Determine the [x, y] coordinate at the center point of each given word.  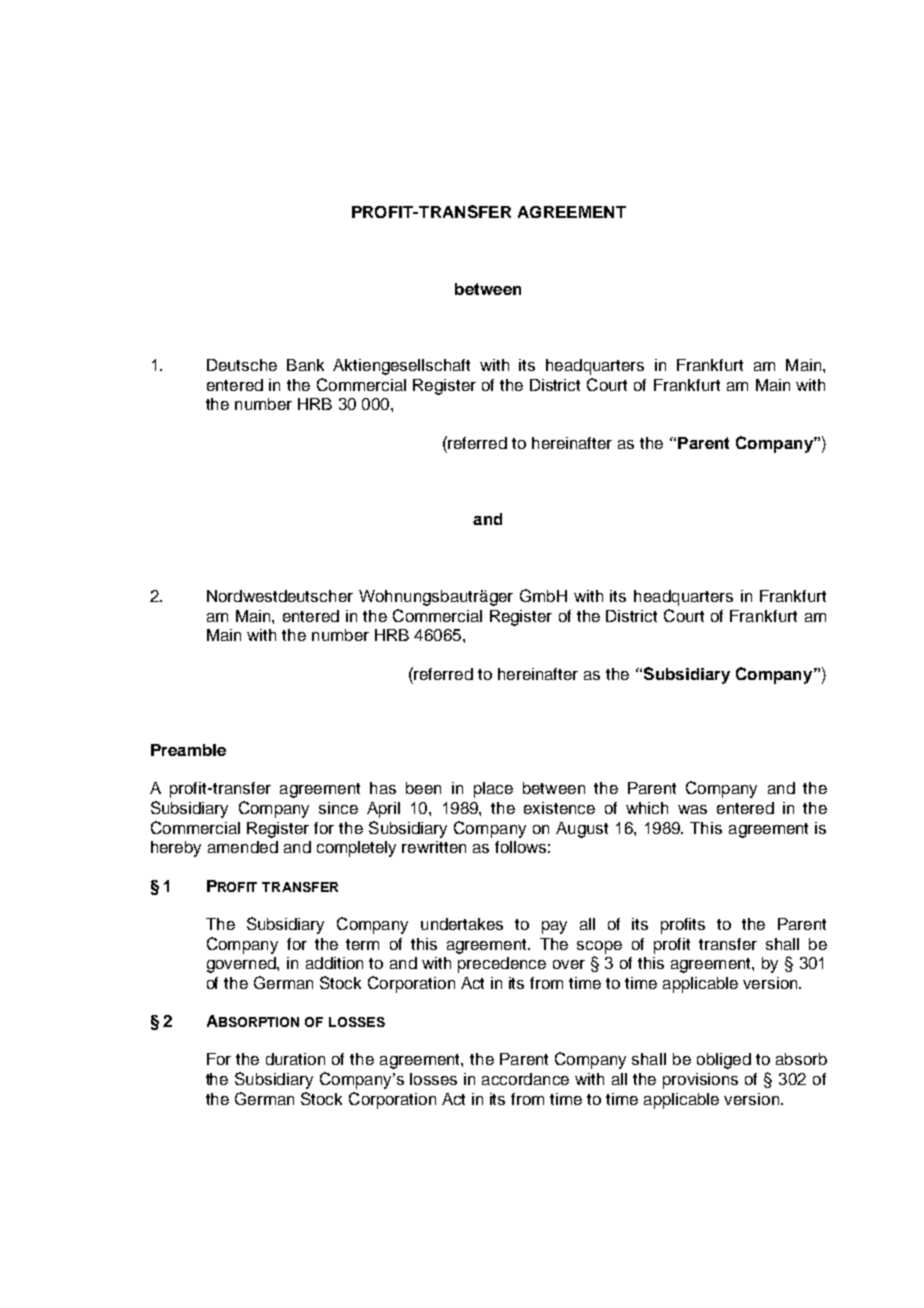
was [692, 809]
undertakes [462, 924]
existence [559, 808]
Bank [305, 365]
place [493, 790]
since [338, 808]
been [423, 788]
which [647, 808]
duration [295, 1059]
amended [243, 847]
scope [599, 947]
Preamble [188, 750]
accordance [525, 1079]
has [383, 788]
